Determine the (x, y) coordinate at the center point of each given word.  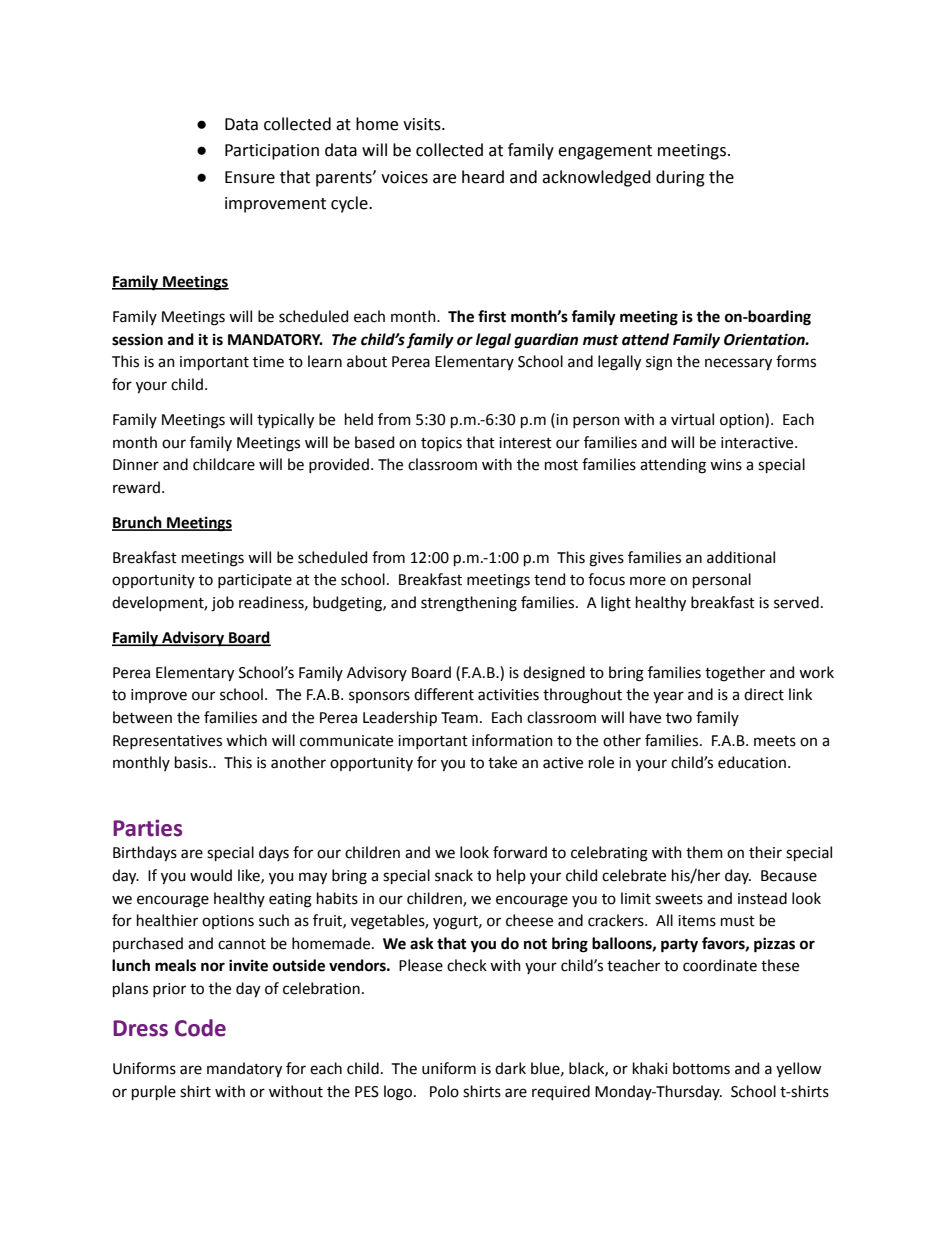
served (796, 602)
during (680, 178)
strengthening (469, 604)
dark (510, 1068)
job (222, 604)
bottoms (701, 1068)
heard (483, 177)
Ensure (250, 177)
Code (200, 1028)
